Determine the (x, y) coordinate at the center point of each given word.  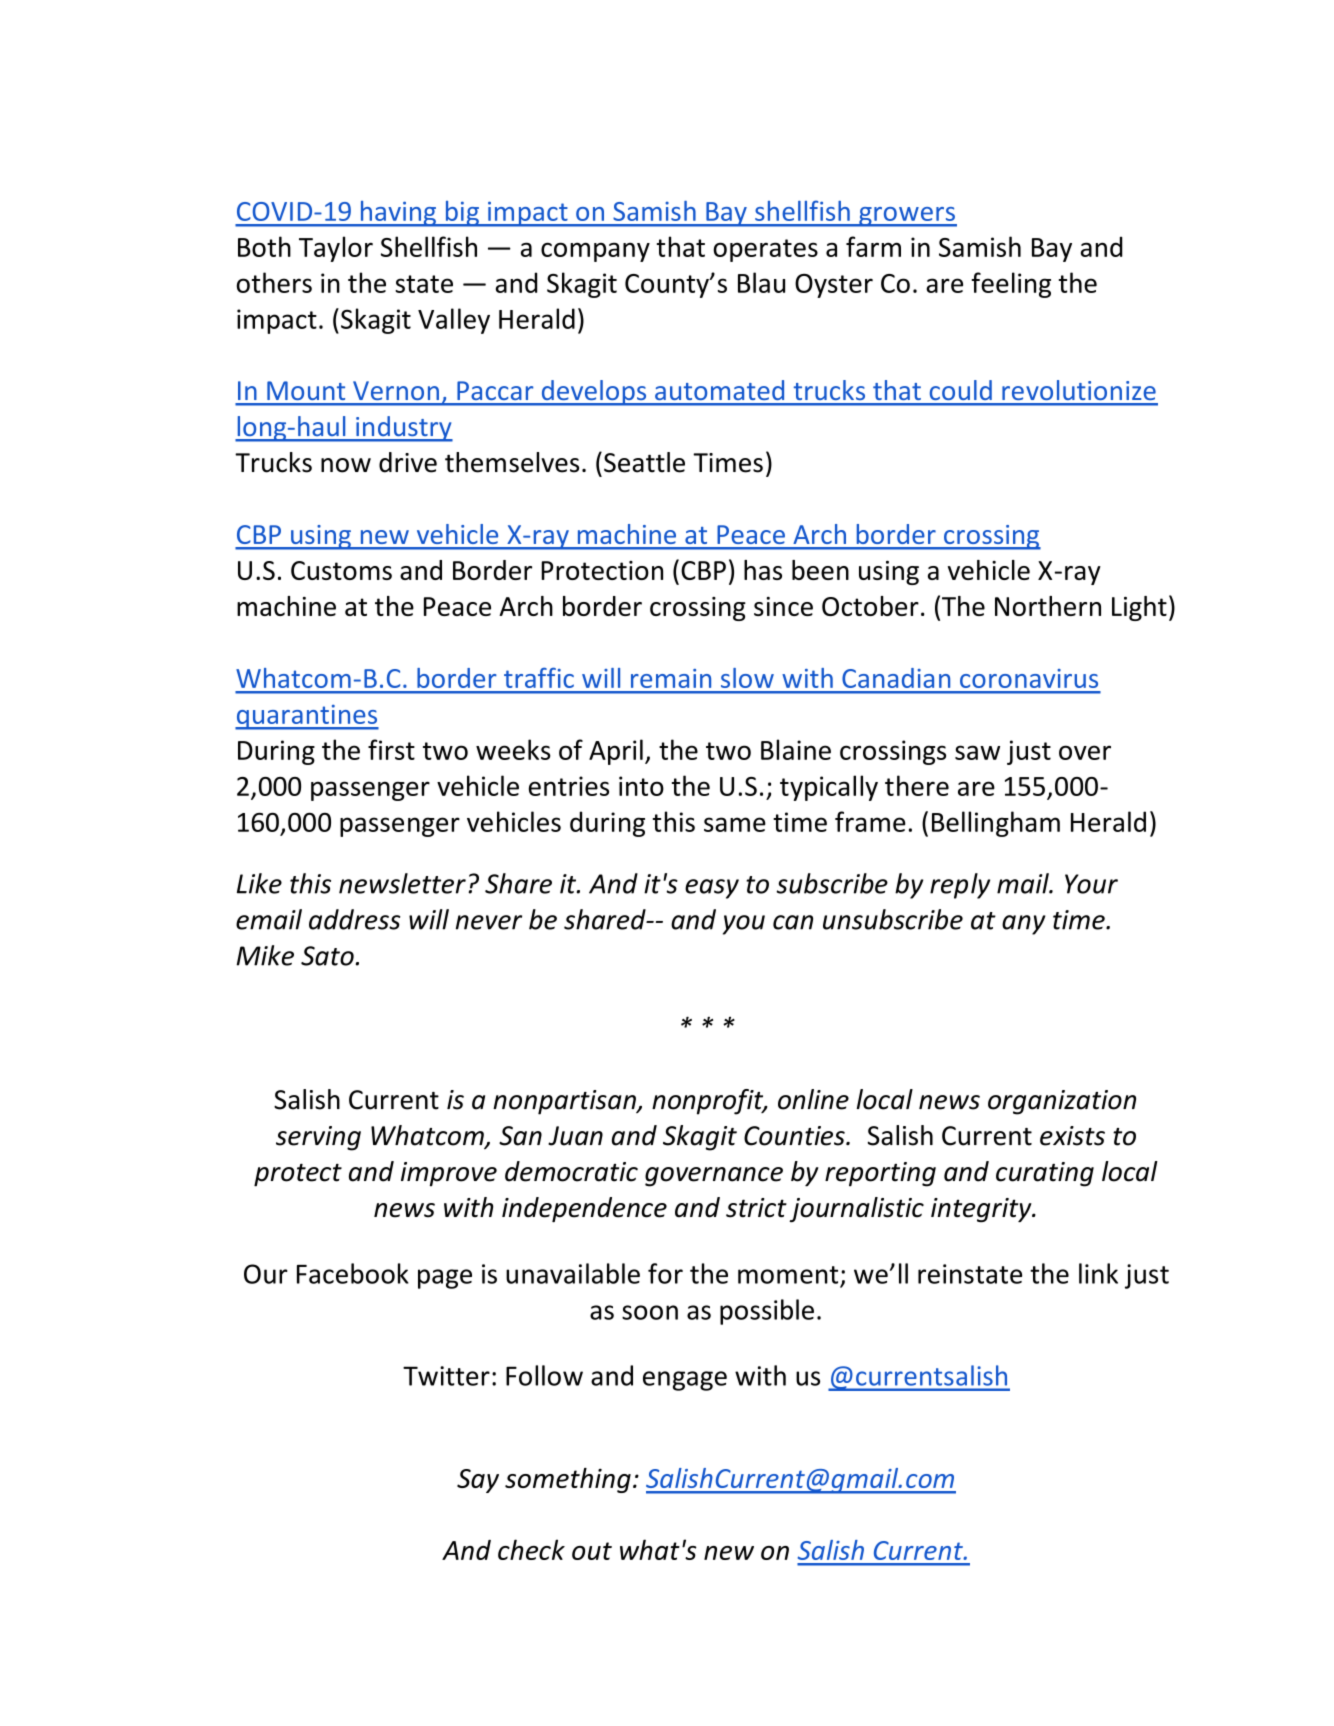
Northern (1048, 606)
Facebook (353, 1273)
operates (765, 250)
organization (1062, 1102)
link (1098, 1273)
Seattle (644, 462)
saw (977, 752)
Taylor (336, 249)
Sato (327, 956)
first (391, 749)
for (665, 1273)
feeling (1011, 285)
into (641, 786)
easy (712, 889)
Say (478, 1481)
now (346, 465)
